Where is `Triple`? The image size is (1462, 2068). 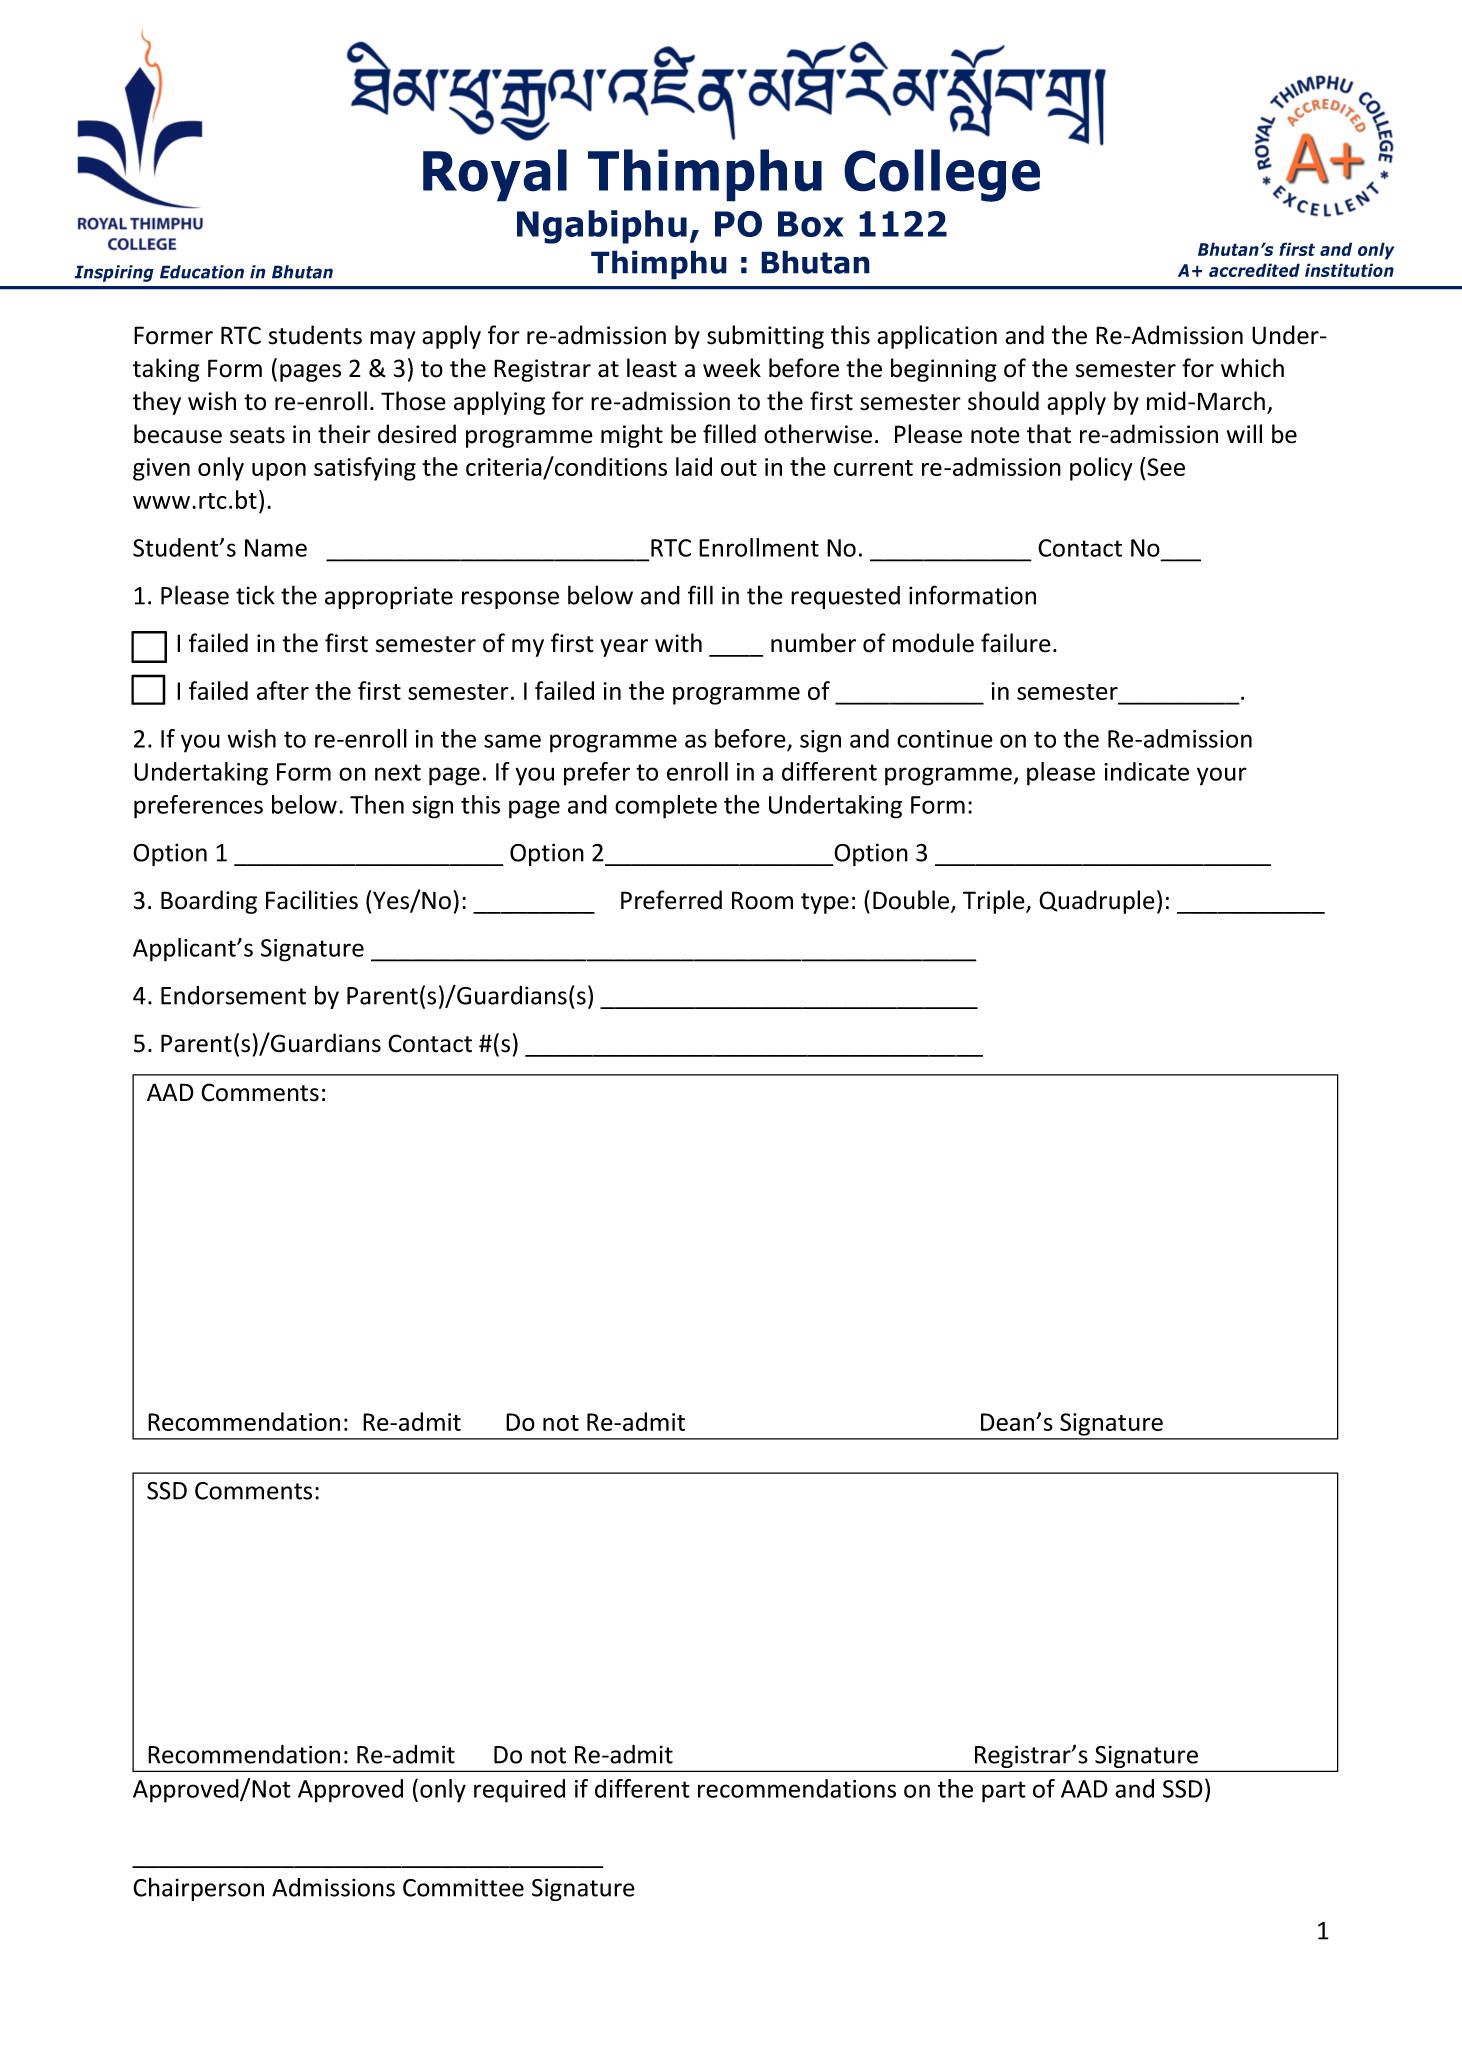
Triple is located at coordinates (995, 902).
